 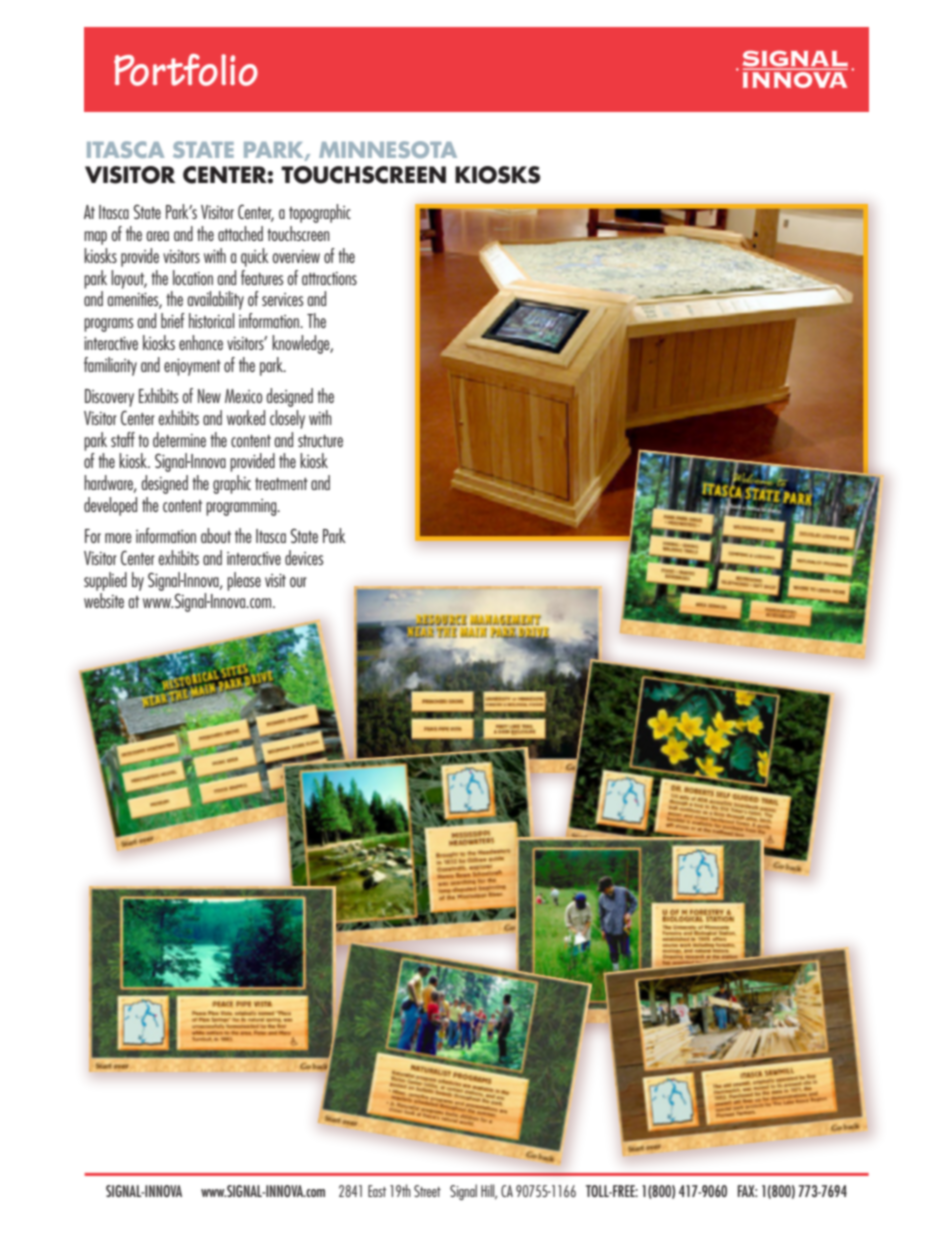 I want to click on staff, so click(x=123, y=439).
